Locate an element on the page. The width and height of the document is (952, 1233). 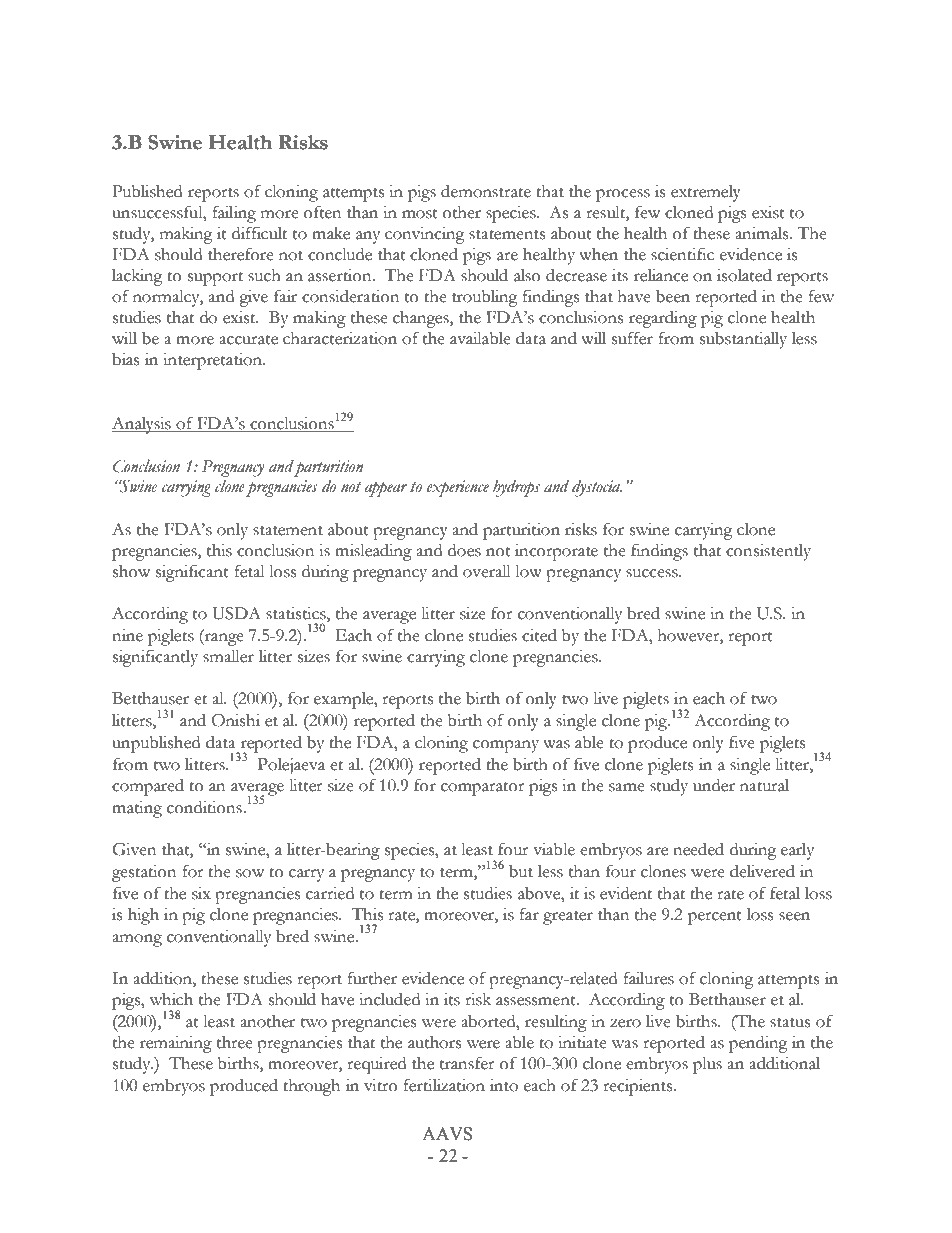
fertilization is located at coordinates (444, 1085).
